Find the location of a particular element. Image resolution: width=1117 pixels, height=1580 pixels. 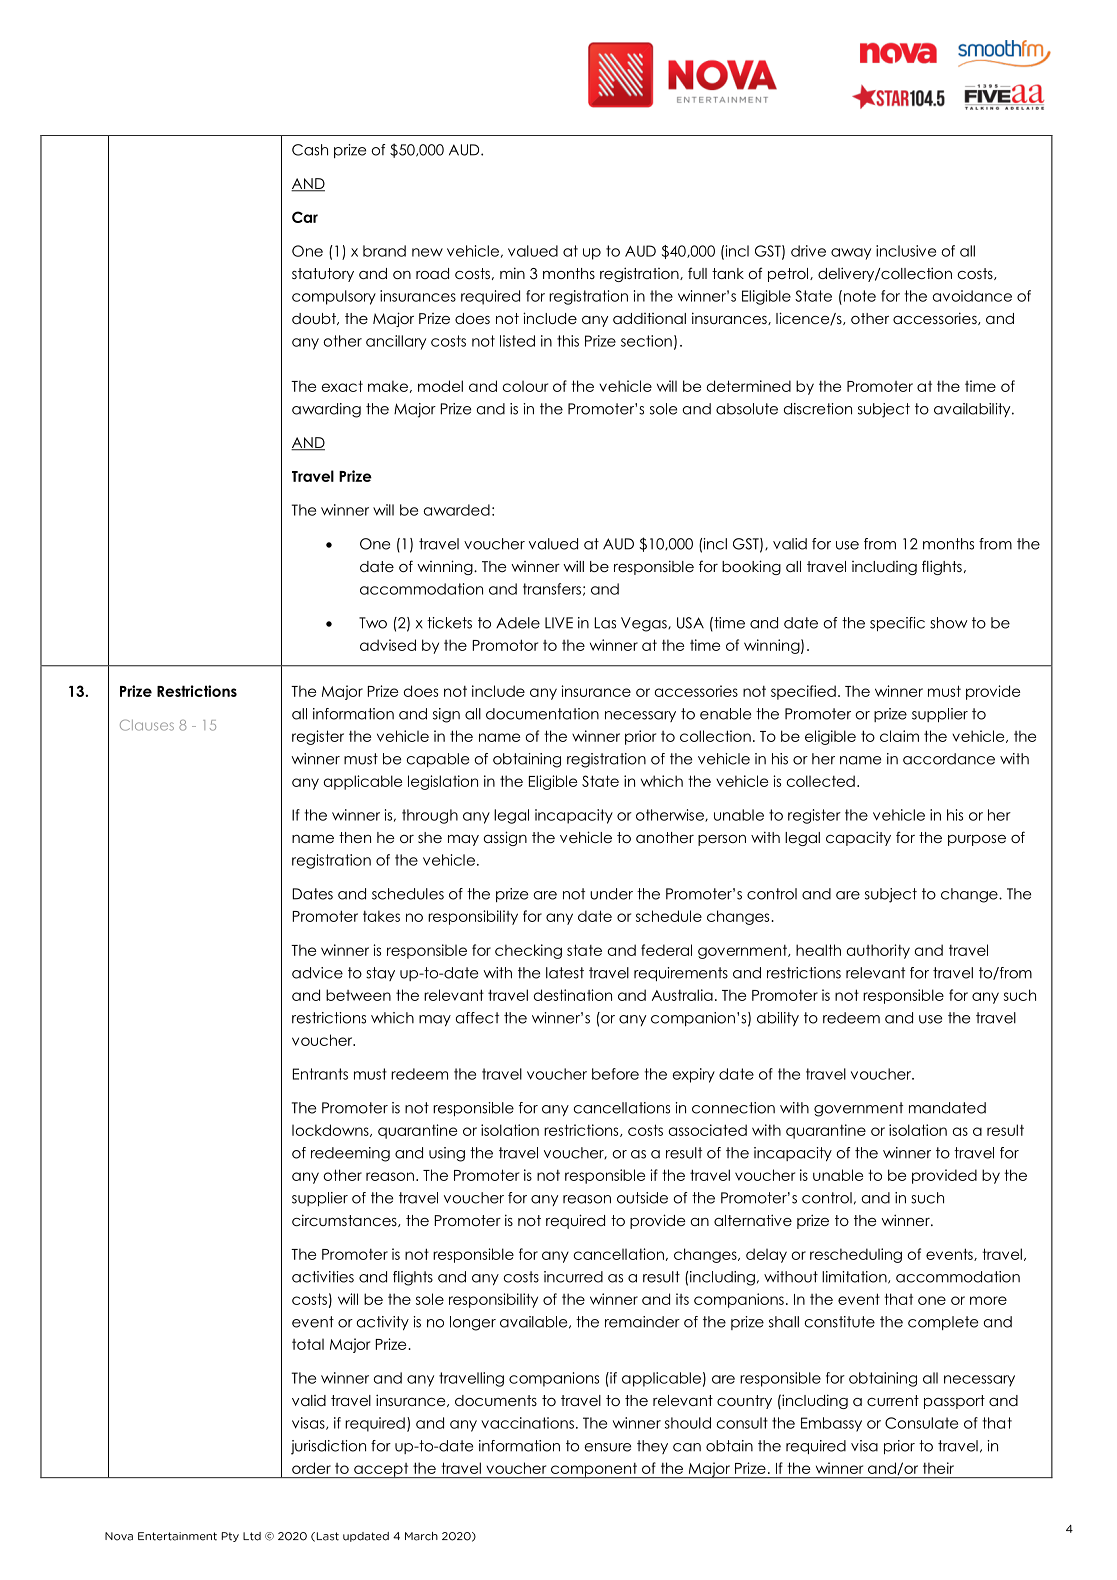

order is located at coordinates (311, 1468).
